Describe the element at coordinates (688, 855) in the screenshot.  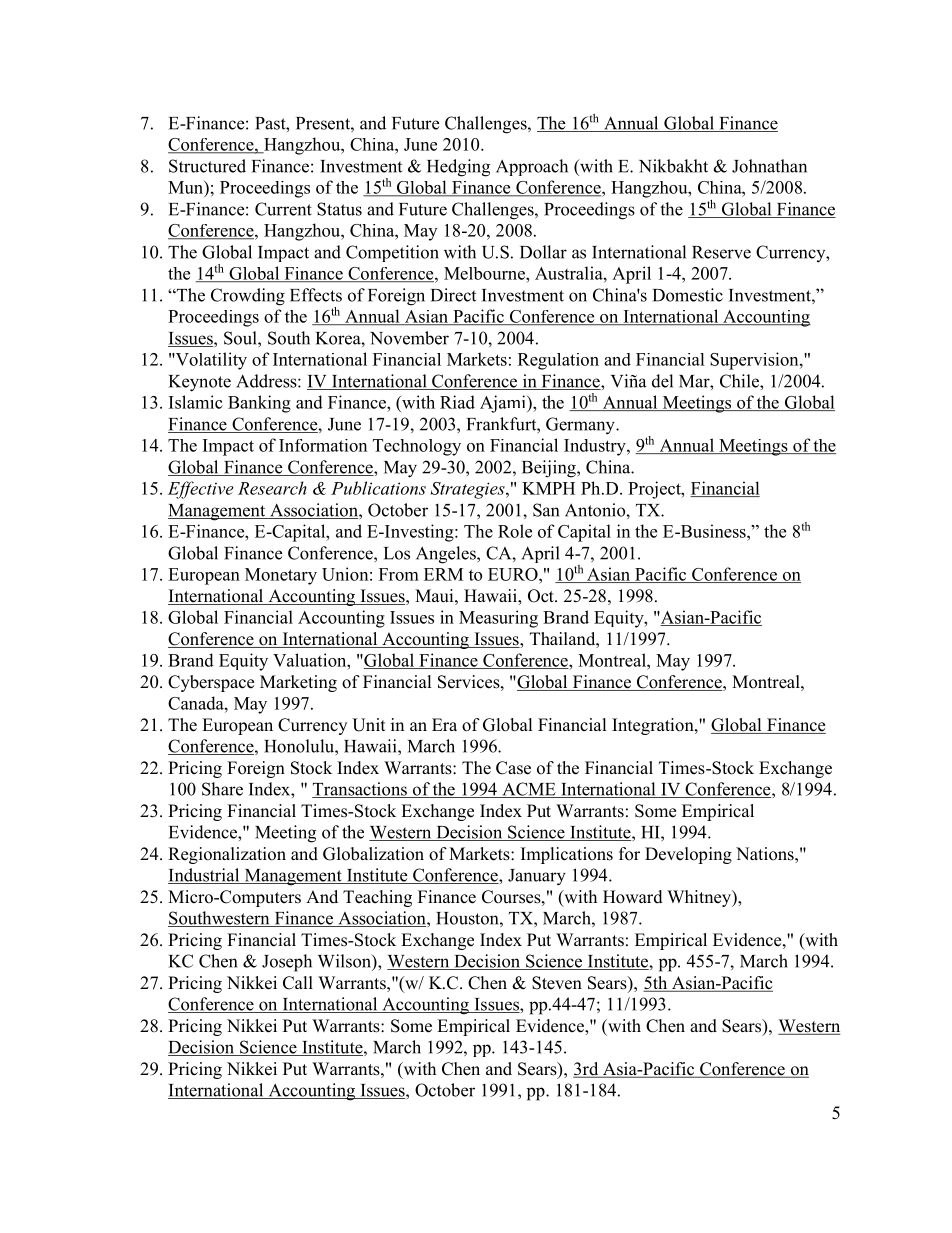
I see `Developing` at that location.
